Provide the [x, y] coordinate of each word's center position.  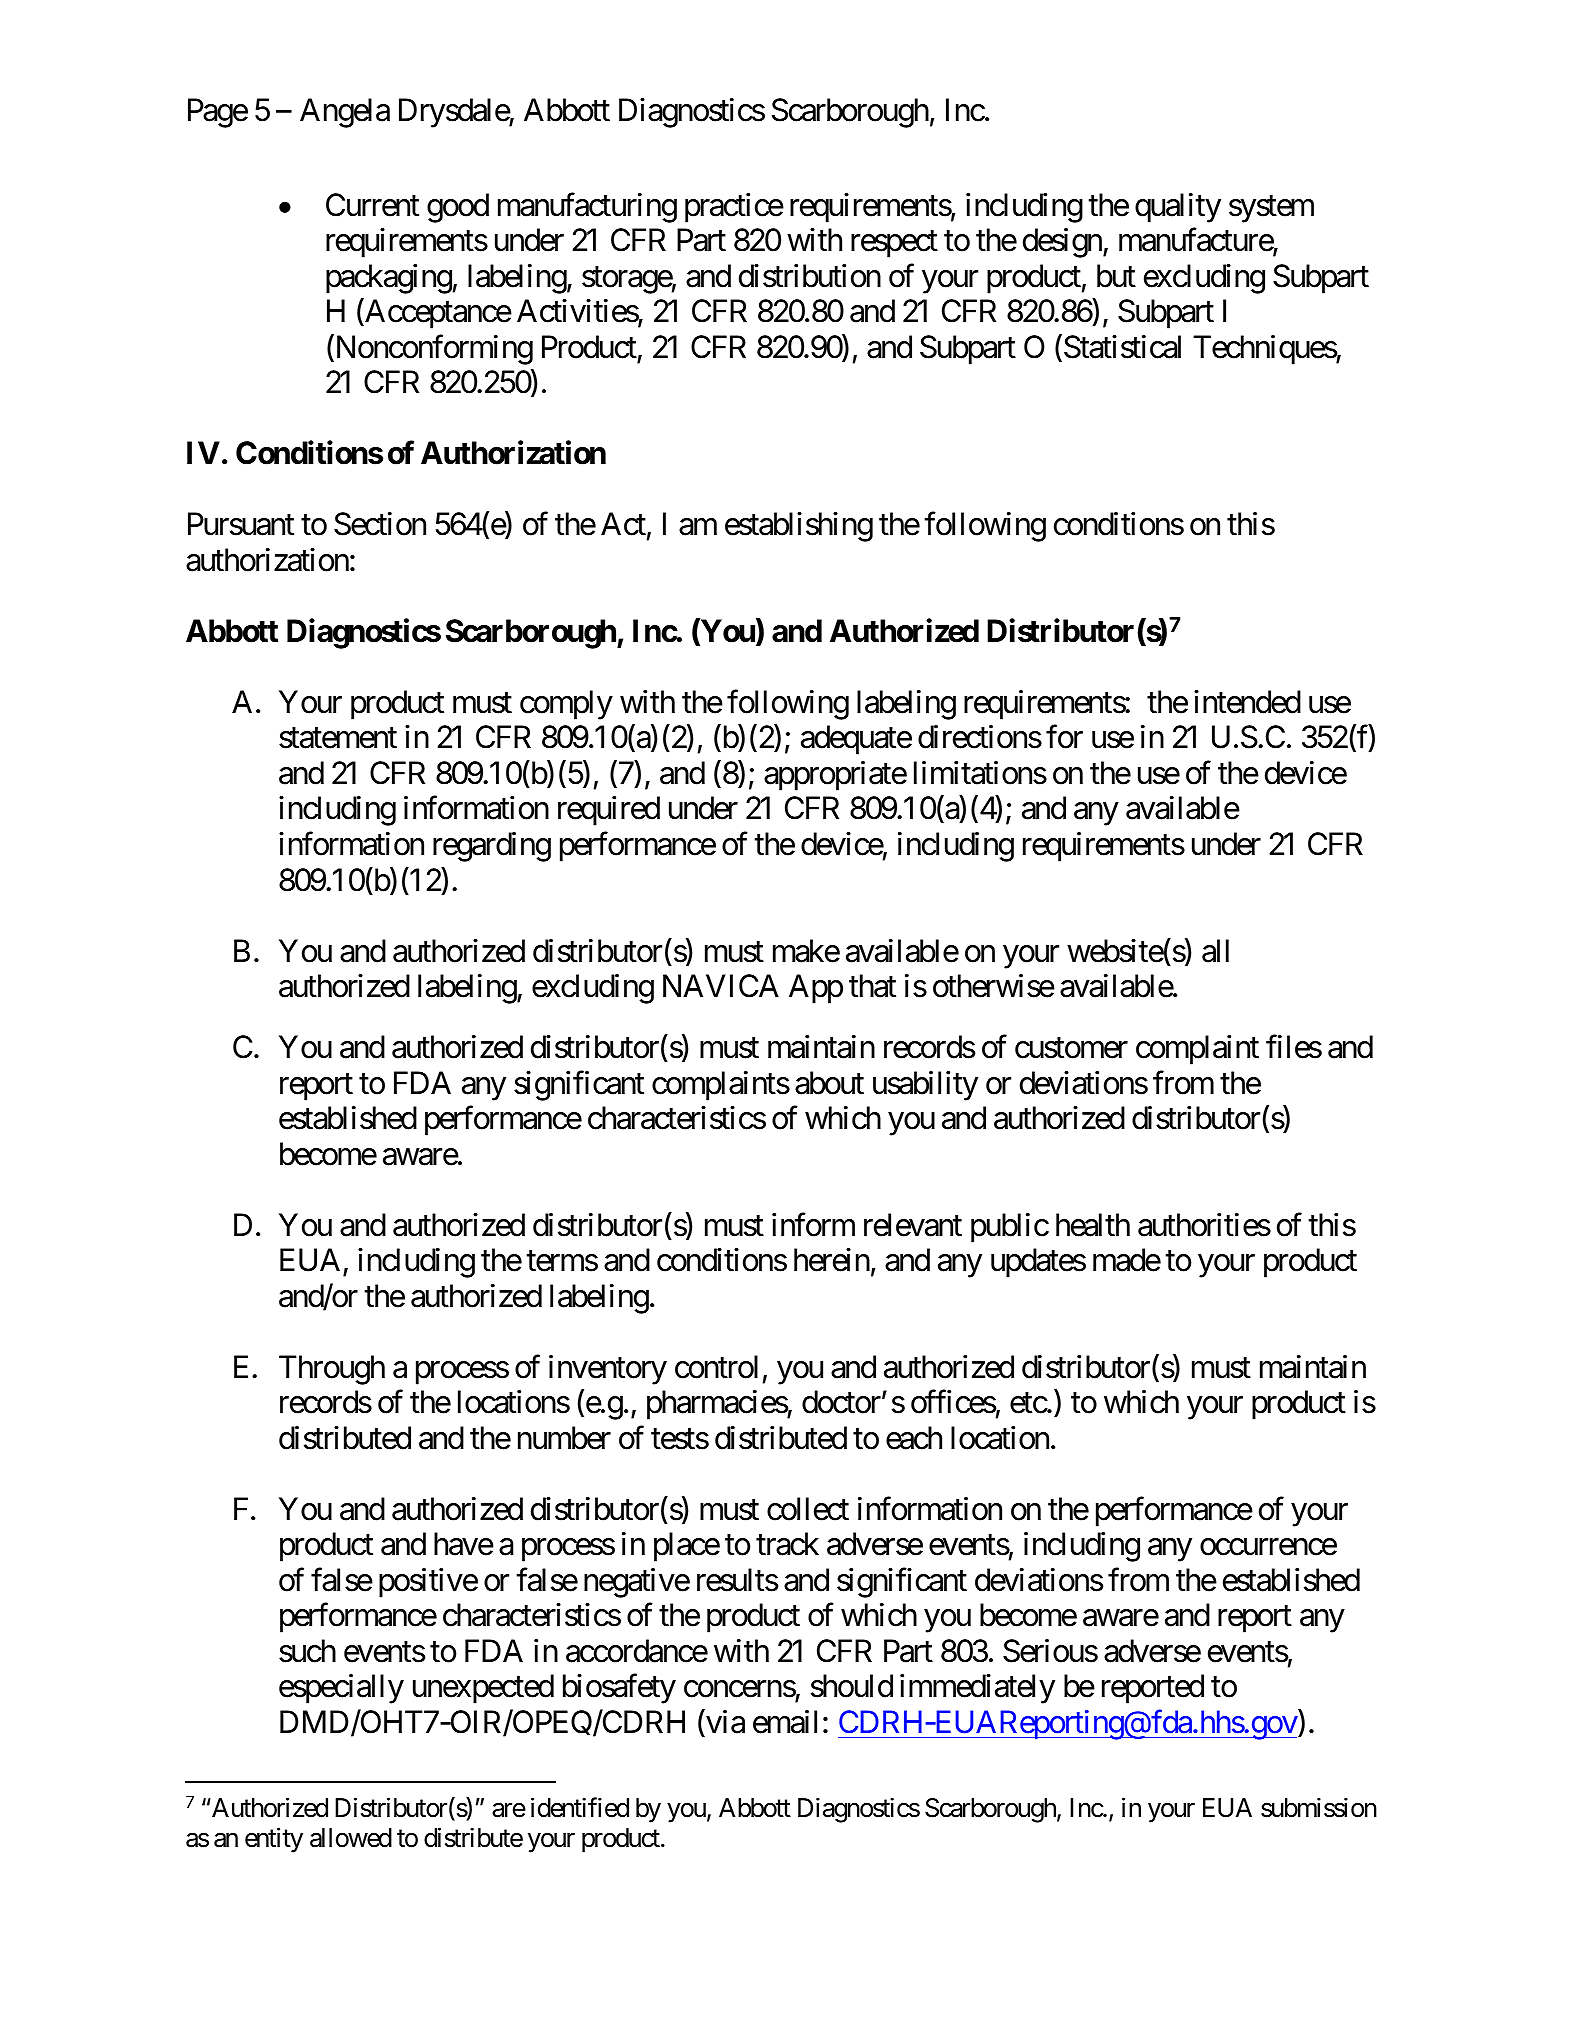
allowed [351, 1838]
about [829, 1083]
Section [380, 524]
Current [372, 205]
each [914, 1438]
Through [332, 1370]
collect [808, 1509]
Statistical [1121, 348]
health [1093, 1225]
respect [894, 244]
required [609, 811]
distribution [810, 276]
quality [1178, 208]
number [564, 1438]
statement [338, 739]
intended [1247, 702]
